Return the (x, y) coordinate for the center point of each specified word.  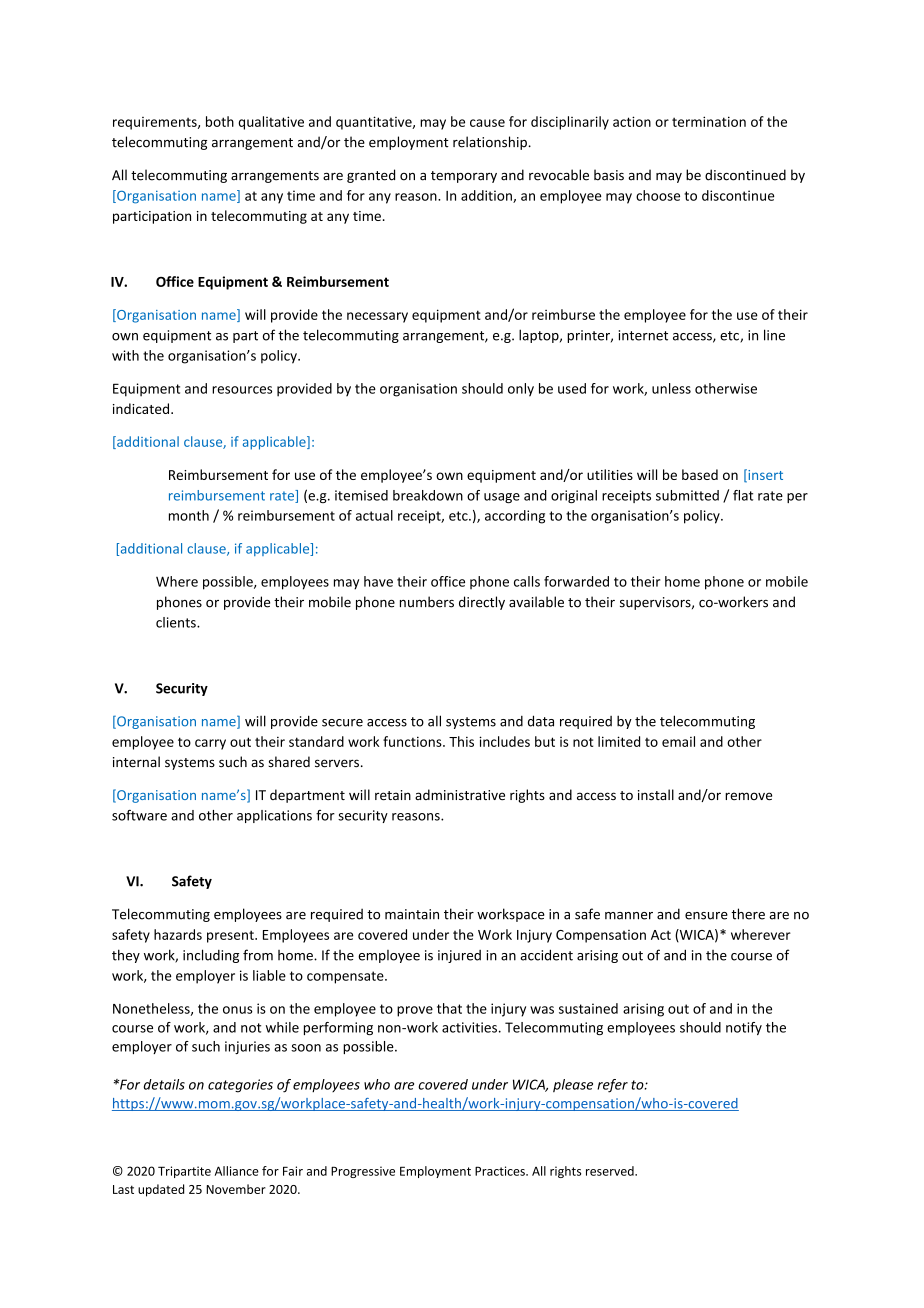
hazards (178, 934)
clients (177, 622)
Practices (501, 1171)
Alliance (237, 1171)
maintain (412, 914)
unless (671, 388)
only (521, 390)
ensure (706, 916)
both (220, 121)
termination (709, 121)
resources (242, 390)
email (678, 741)
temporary (464, 177)
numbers (427, 602)
